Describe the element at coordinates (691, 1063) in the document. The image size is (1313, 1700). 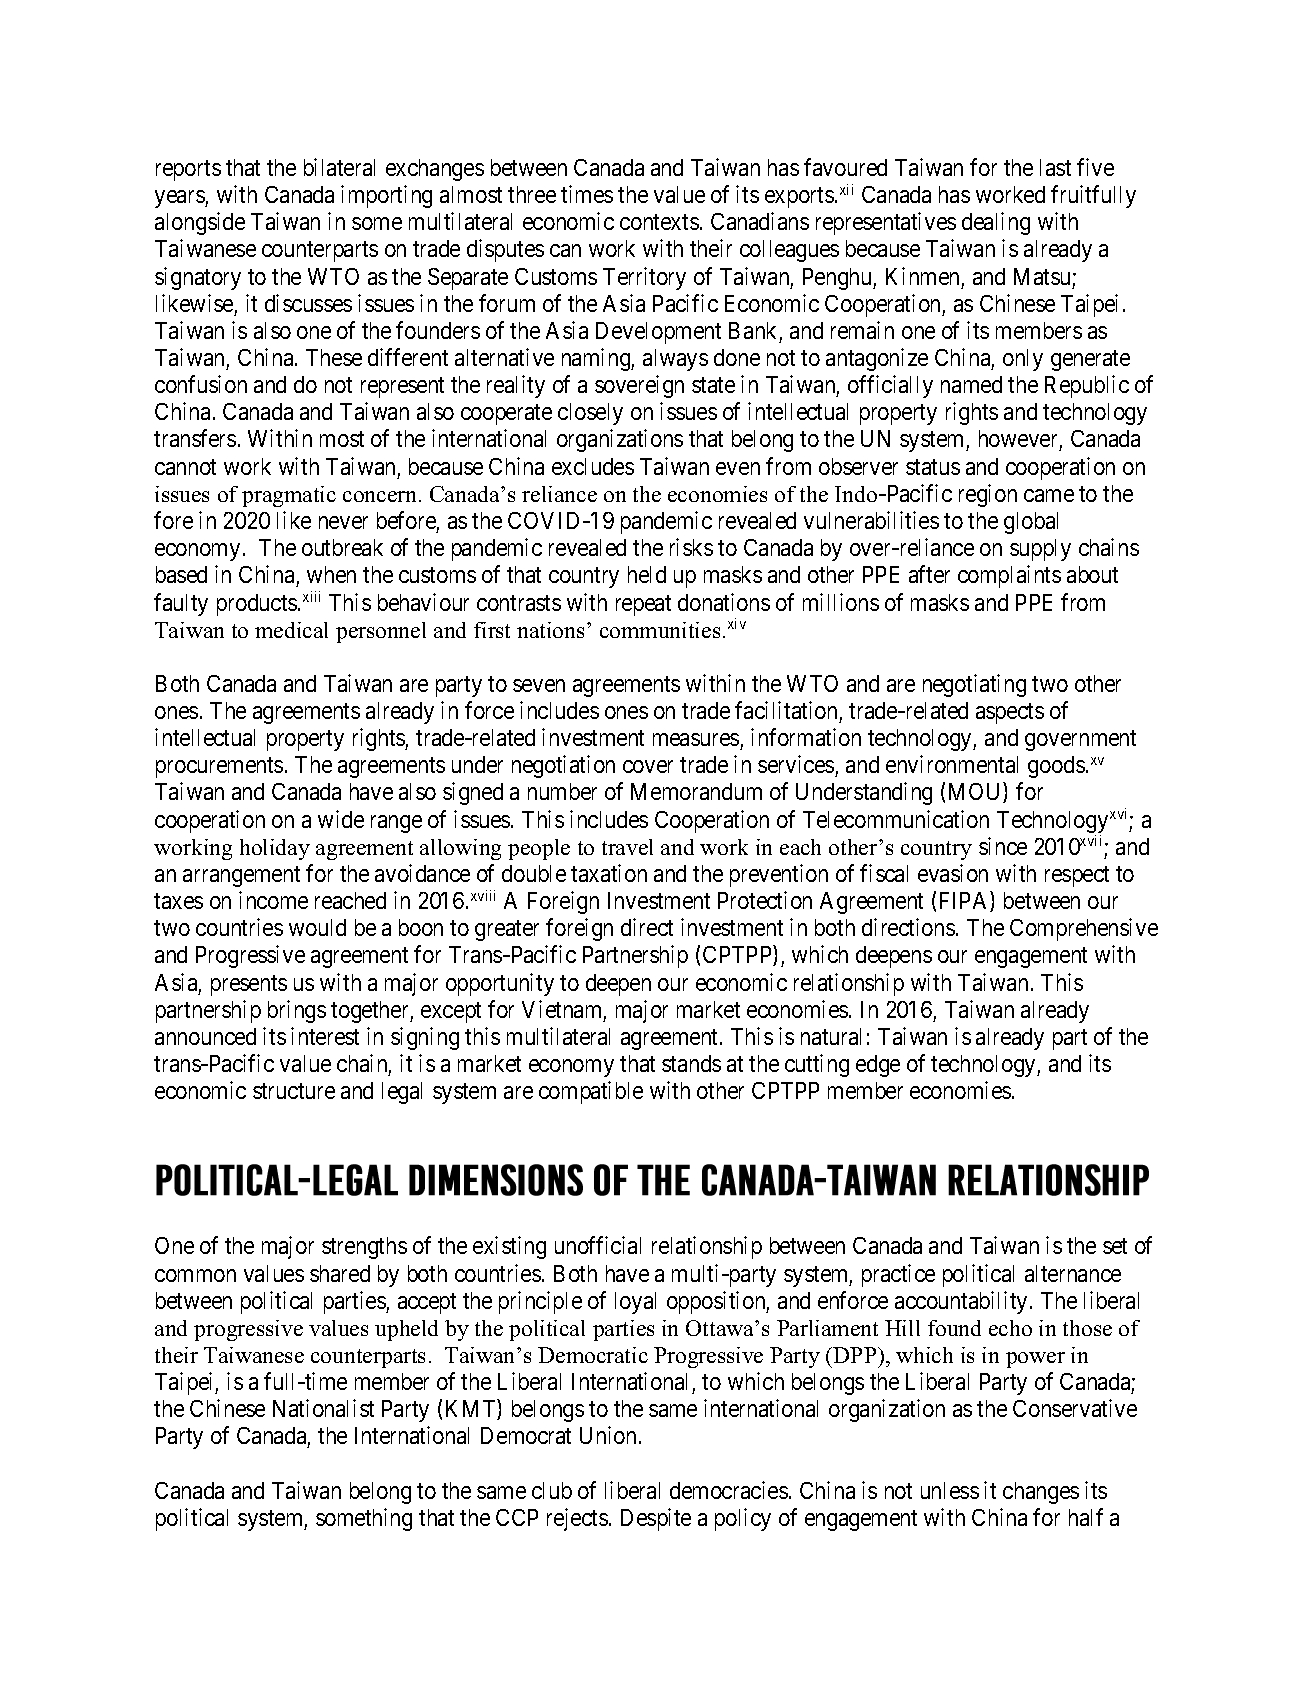
I see `stands` at that location.
